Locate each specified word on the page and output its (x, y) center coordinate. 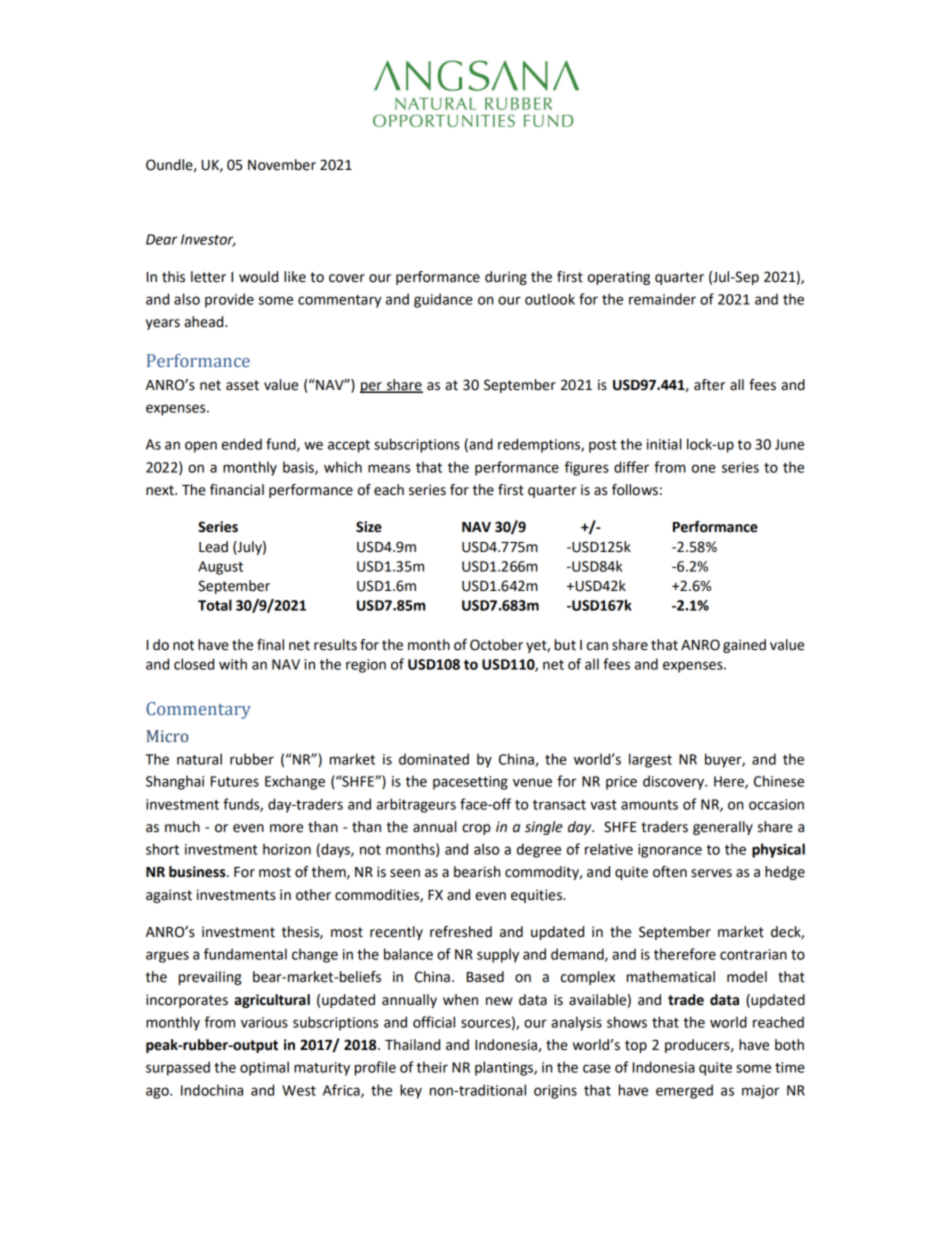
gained (744, 646)
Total (215, 605)
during (506, 278)
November (282, 165)
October (496, 645)
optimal (264, 1068)
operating (619, 278)
